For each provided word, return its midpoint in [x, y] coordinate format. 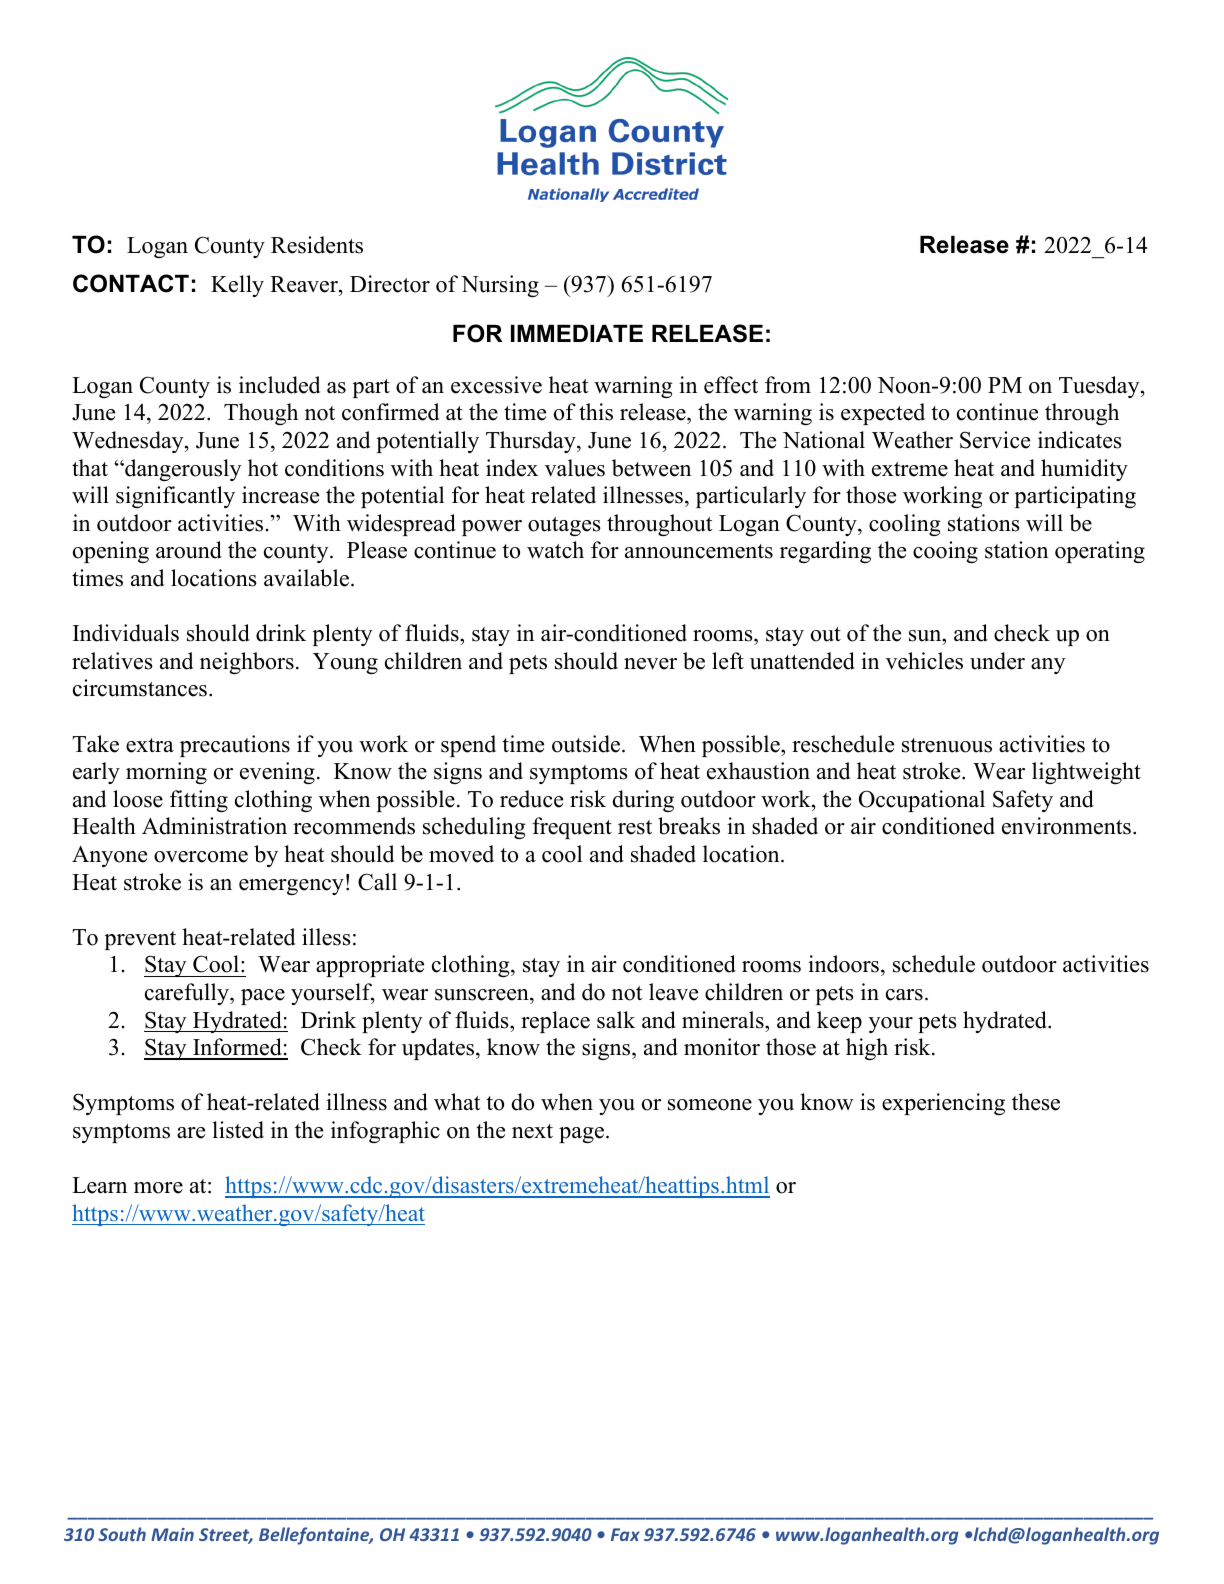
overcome [201, 857]
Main [172, 1534]
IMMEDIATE [577, 333]
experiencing [943, 1104]
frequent [572, 828]
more [158, 1188]
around [189, 550]
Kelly [237, 286]
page [581, 1135]
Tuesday [1100, 387]
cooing [945, 552]
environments [1066, 826]
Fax [625, 1534]
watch [555, 550]
